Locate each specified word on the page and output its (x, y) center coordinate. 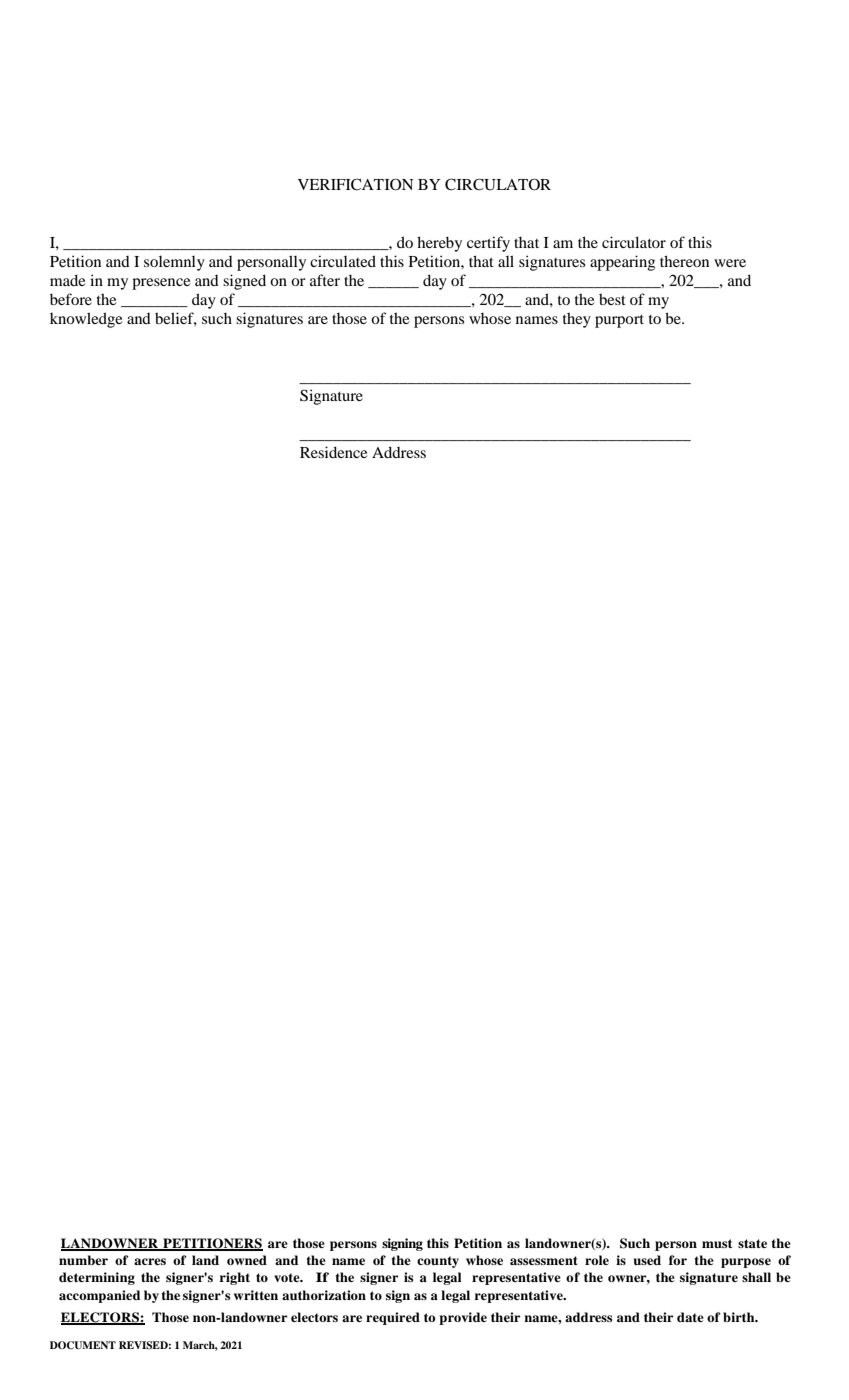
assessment (544, 1260)
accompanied (99, 1296)
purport (619, 321)
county (438, 1262)
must (717, 1243)
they (577, 320)
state (752, 1243)
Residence (333, 452)
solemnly (174, 263)
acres (150, 1261)
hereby (439, 244)
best (612, 299)
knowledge (86, 320)
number (83, 1260)
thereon (684, 261)
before (71, 299)
